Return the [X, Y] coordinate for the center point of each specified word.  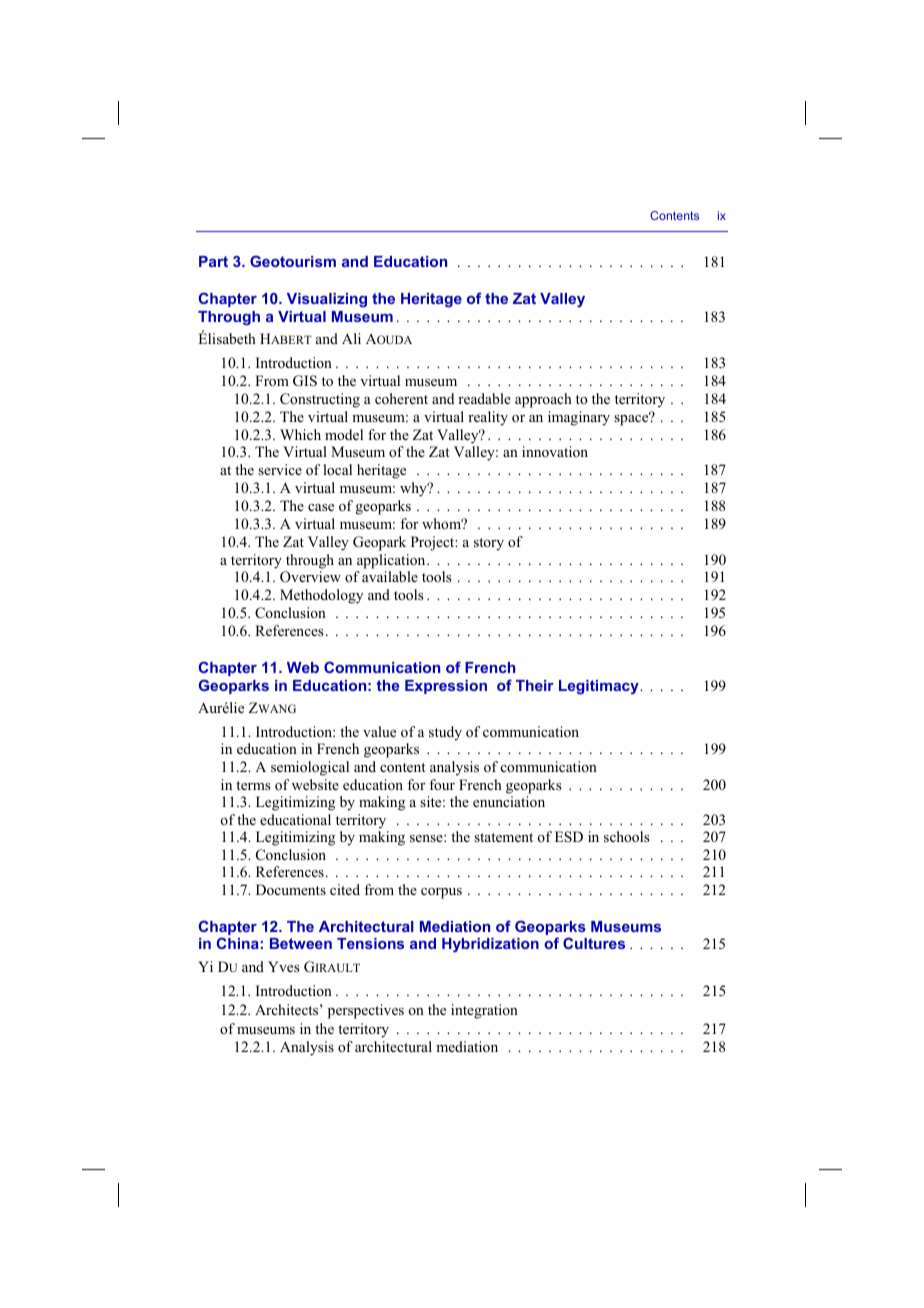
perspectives [366, 1011]
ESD [569, 837]
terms [253, 785]
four [442, 784]
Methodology [321, 596]
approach [543, 400]
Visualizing [327, 300]
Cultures [594, 943]
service [280, 469]
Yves [283, 966]
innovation [555, 451]
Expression [446, 687]
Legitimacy [600, 687]
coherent [401, 398]
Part [213, 261]
